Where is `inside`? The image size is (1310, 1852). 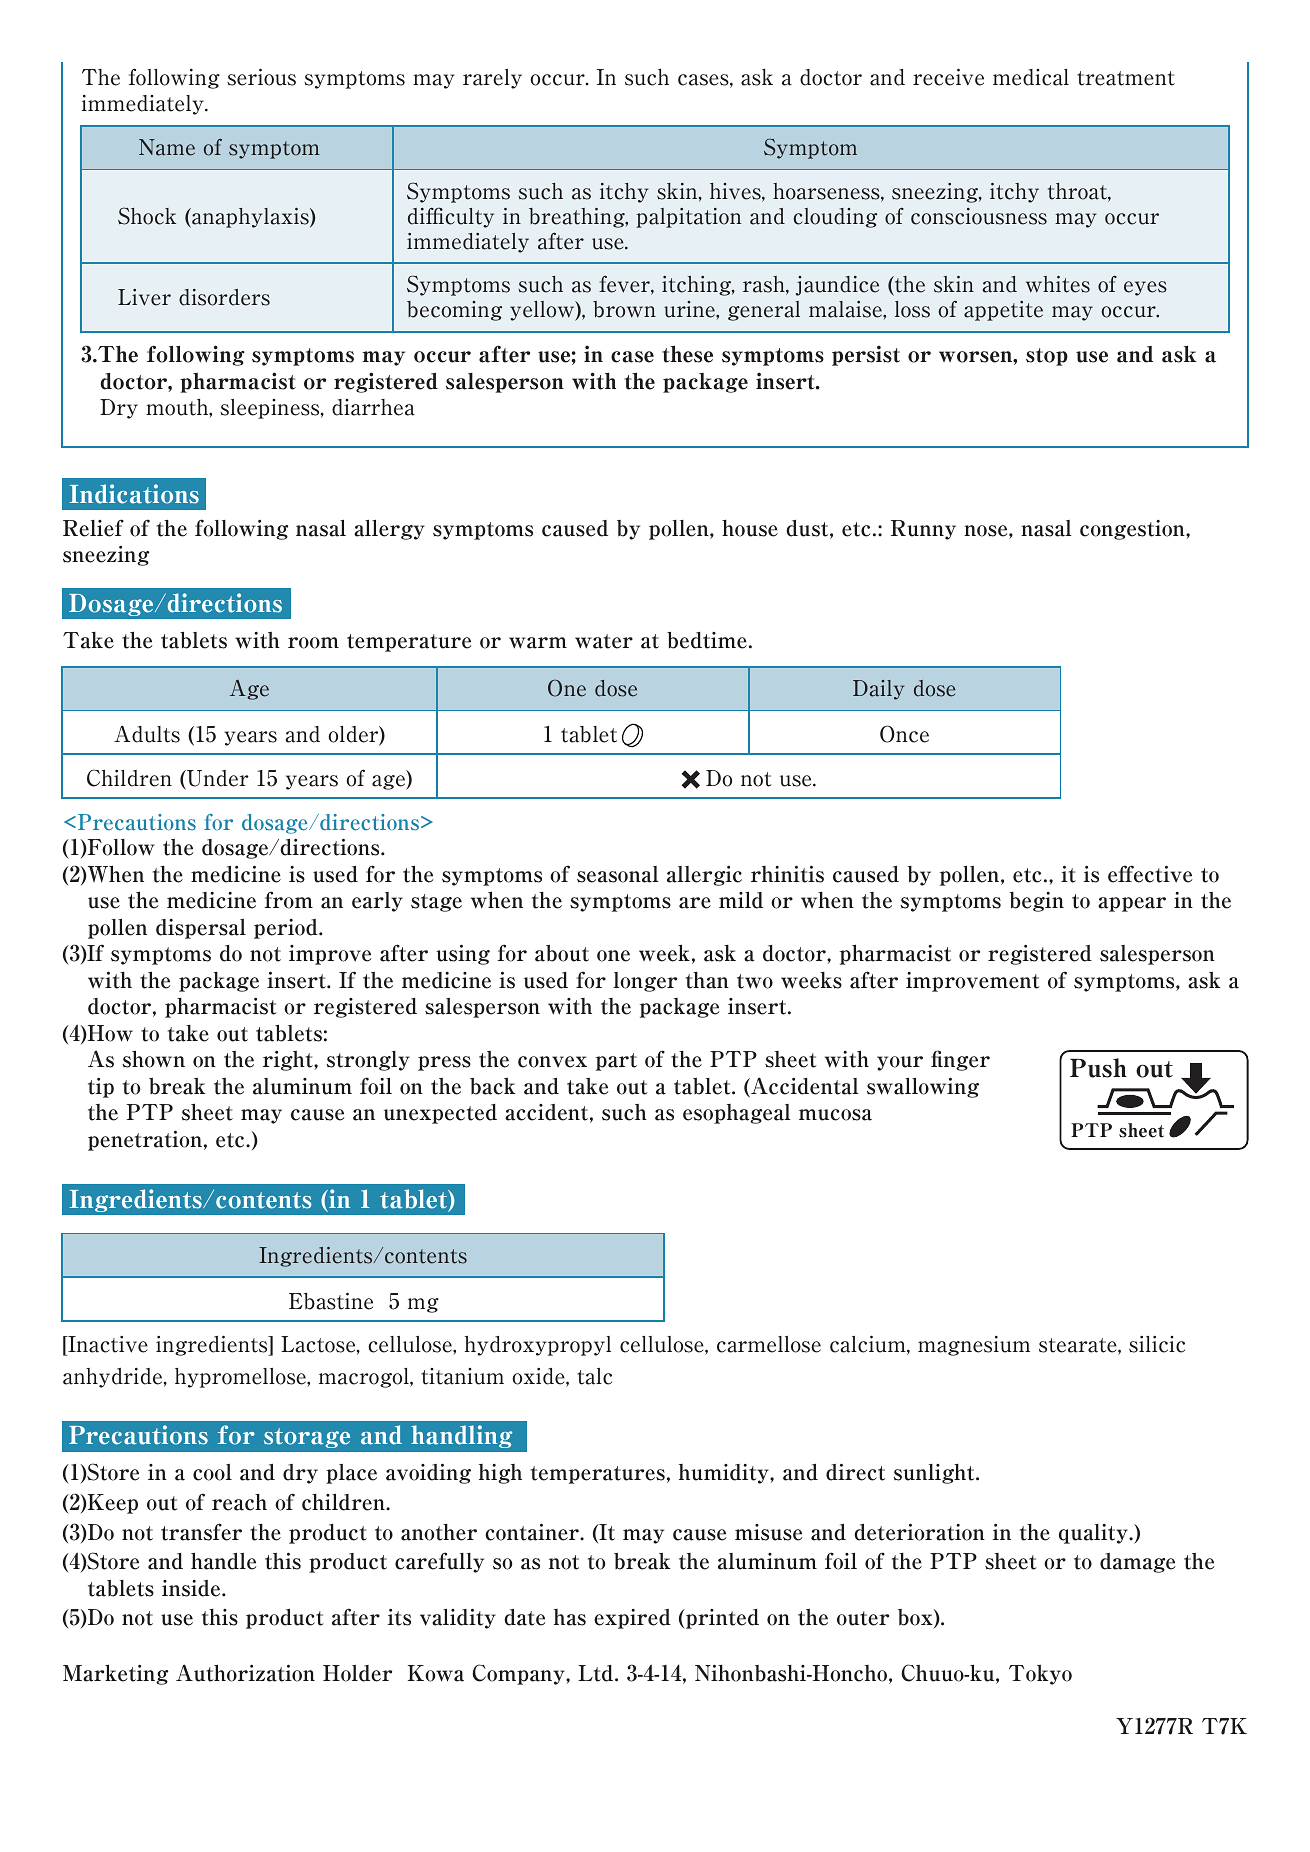
inside is located at coordinates (192, 1588).
